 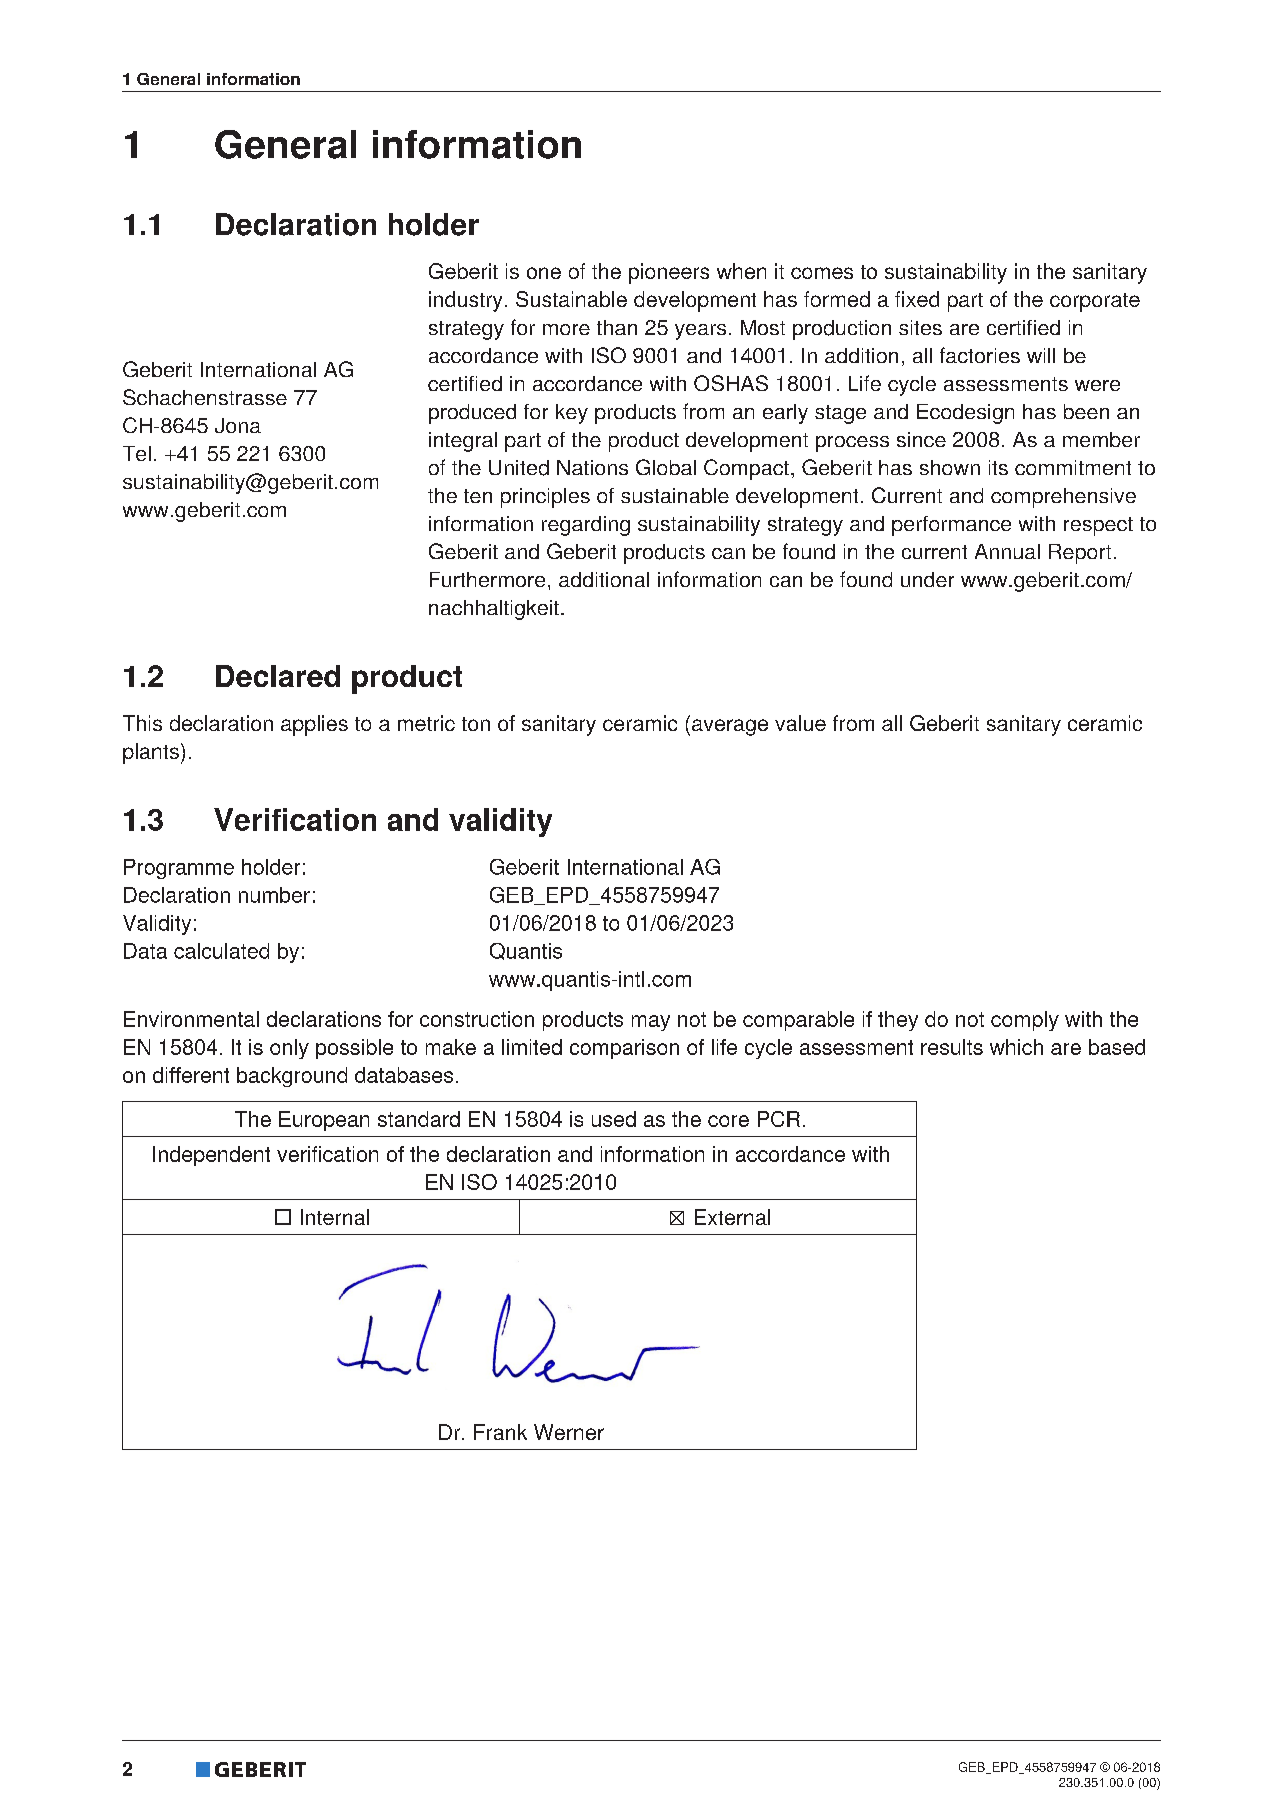 I want to click on under, so click(x=927, y=579).
